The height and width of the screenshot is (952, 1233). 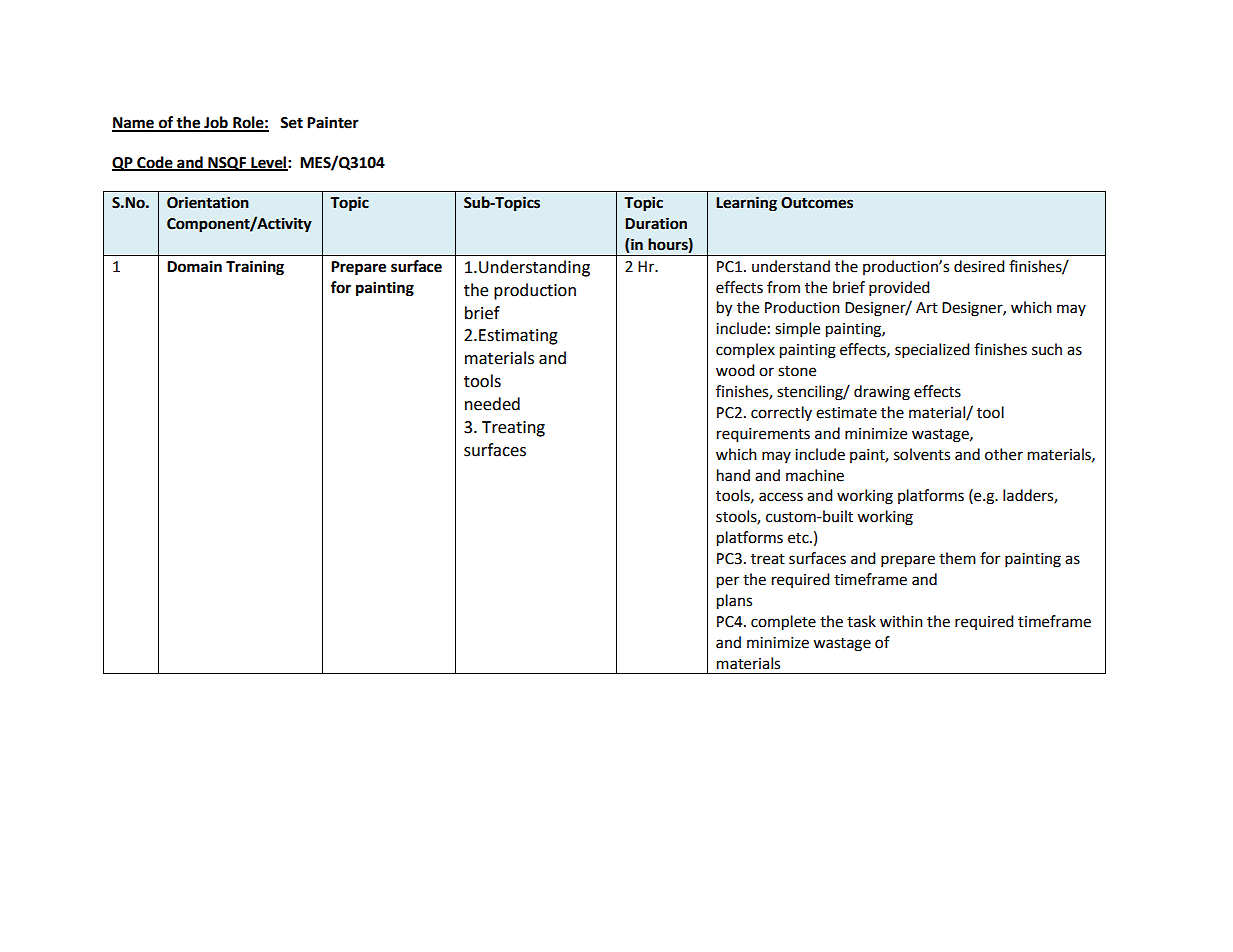 What do you see at coordinates (932, 351) in the screenshot?
I see `specialized` at bounding box center [932, 351].
